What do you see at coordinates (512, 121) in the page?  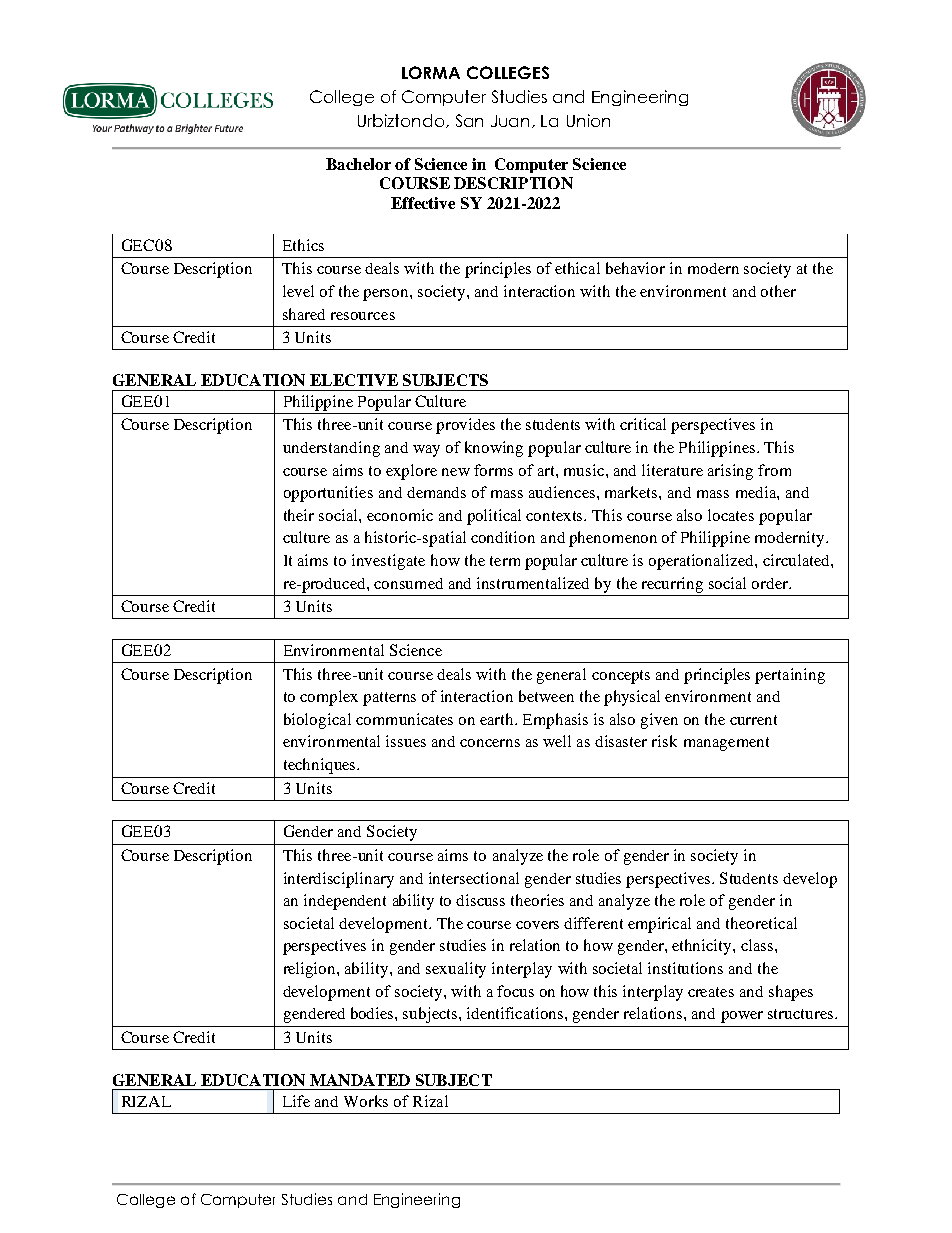 I see `Juan` at bounding box center [512, 121].
